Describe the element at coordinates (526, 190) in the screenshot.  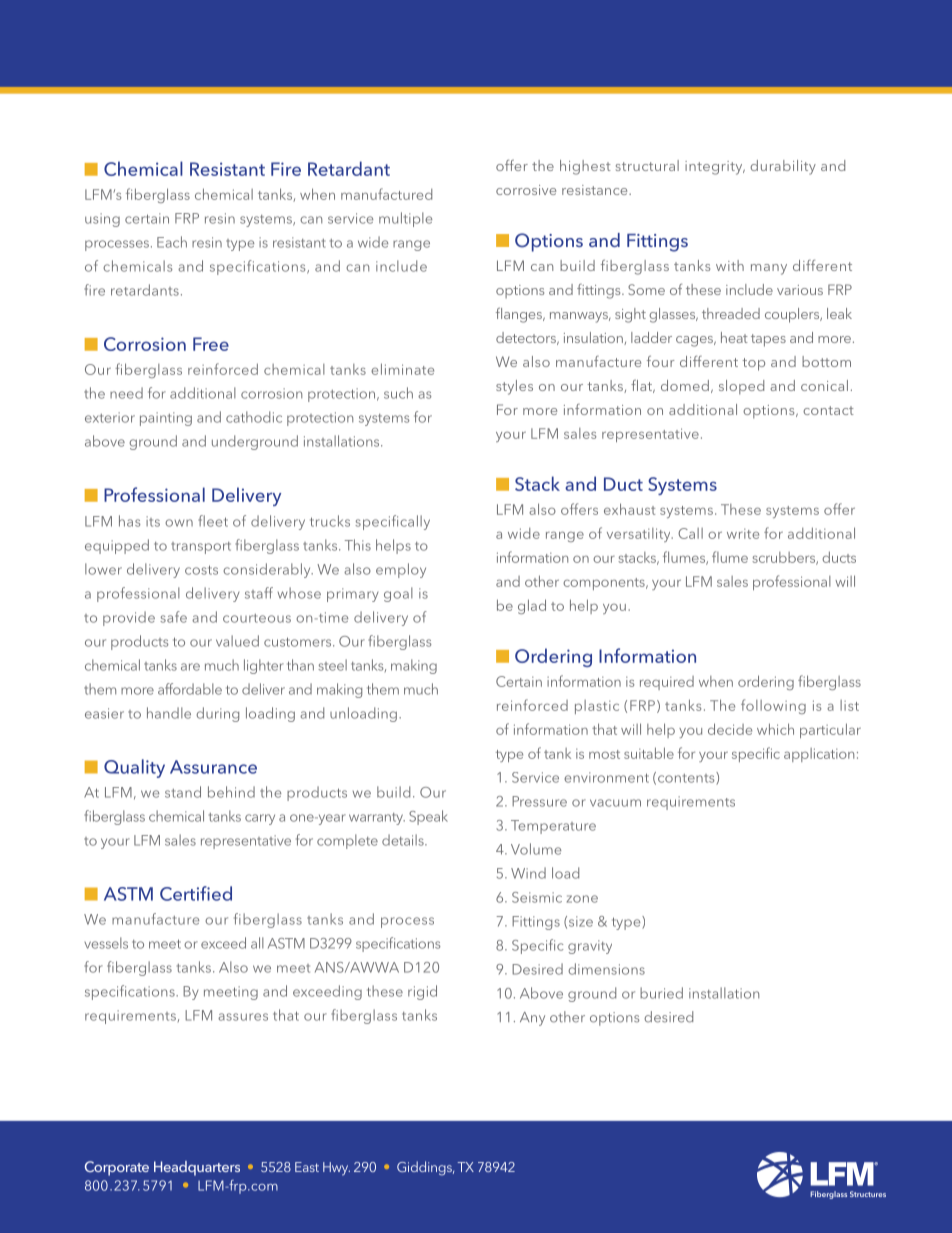
I see `corrosive` at that location.
